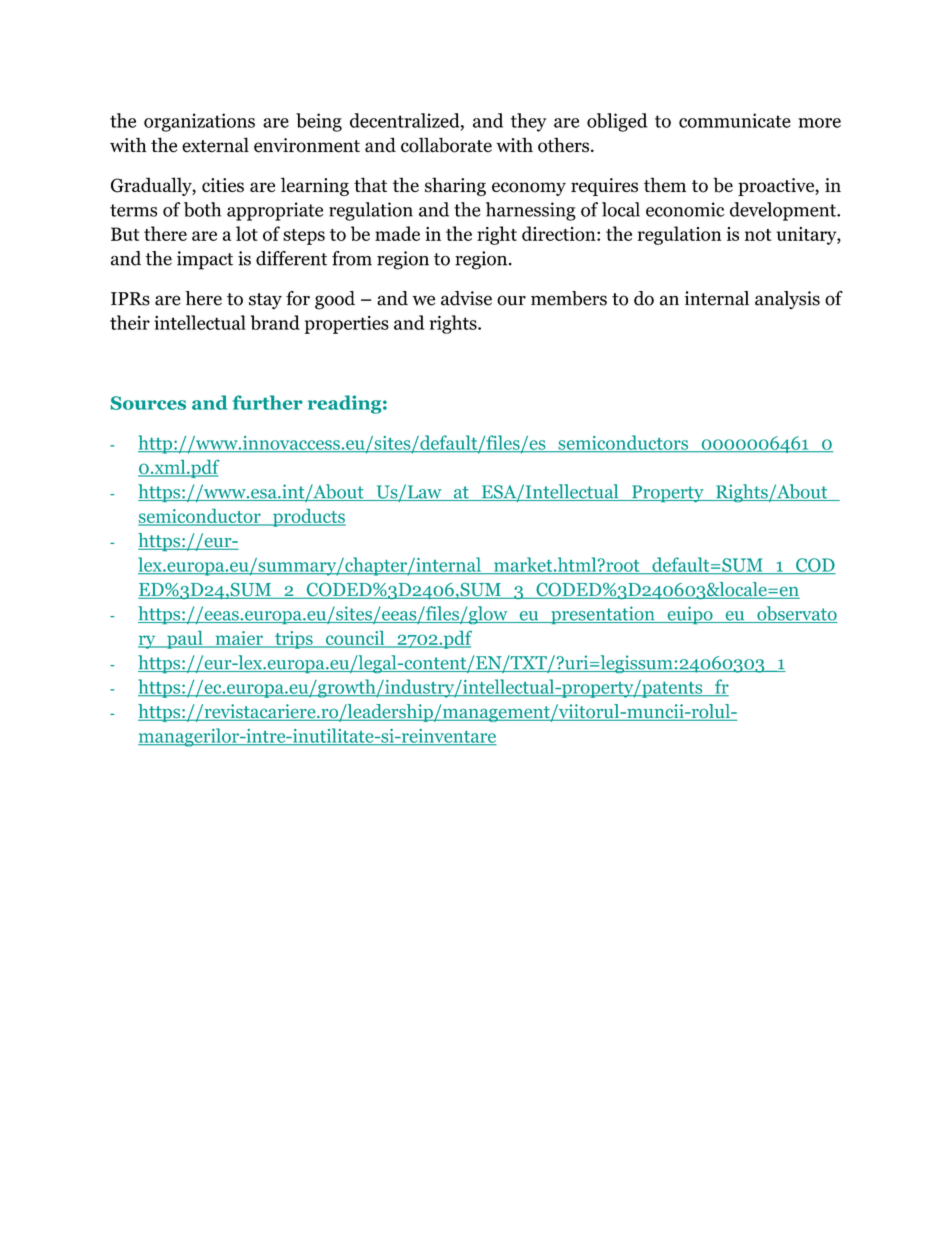  What do you see at coordinates (148, 403) in the document?
I see `Sources` at bounding box center [148, 403].
